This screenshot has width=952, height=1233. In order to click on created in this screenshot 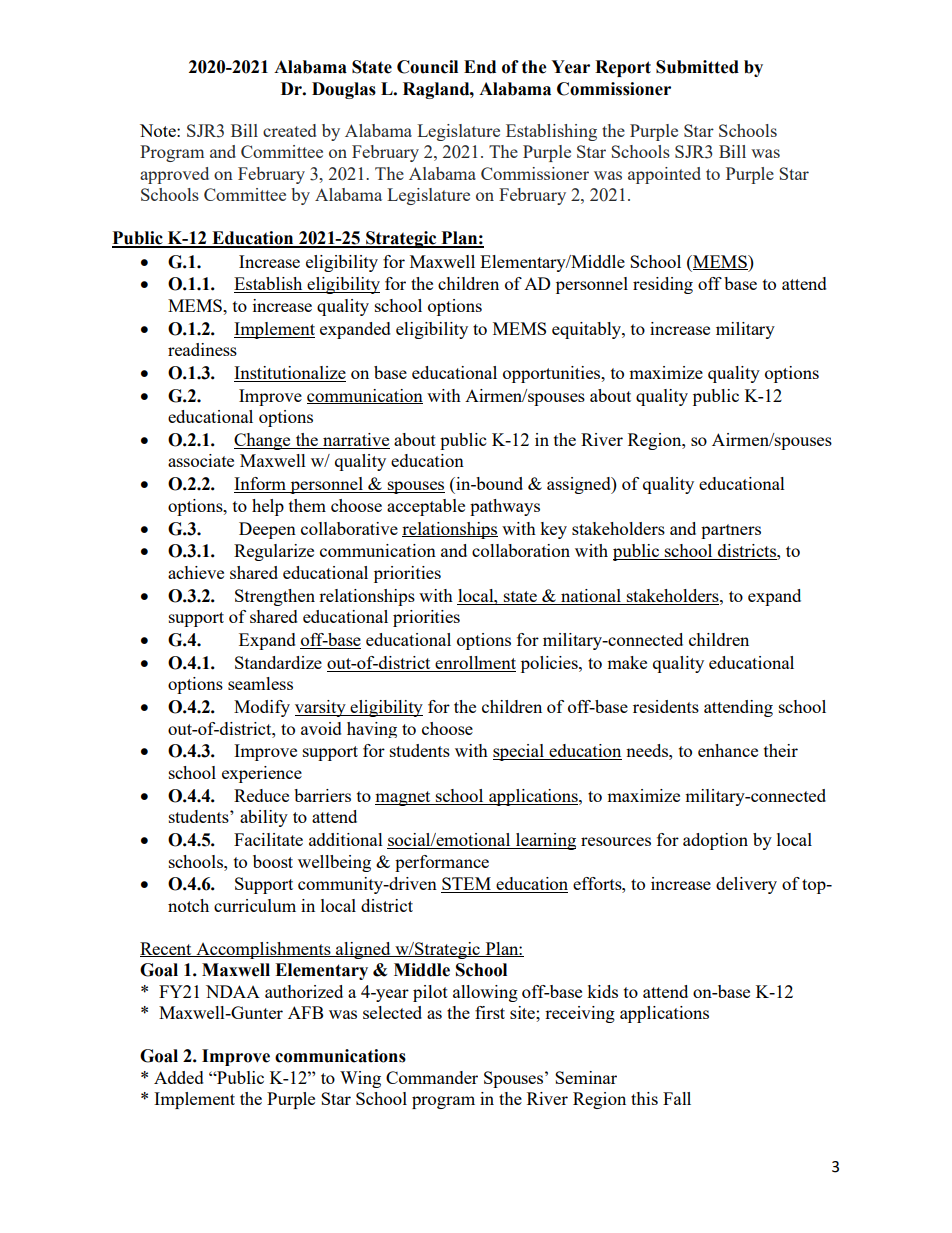, I will do `click(289, 130)`.
